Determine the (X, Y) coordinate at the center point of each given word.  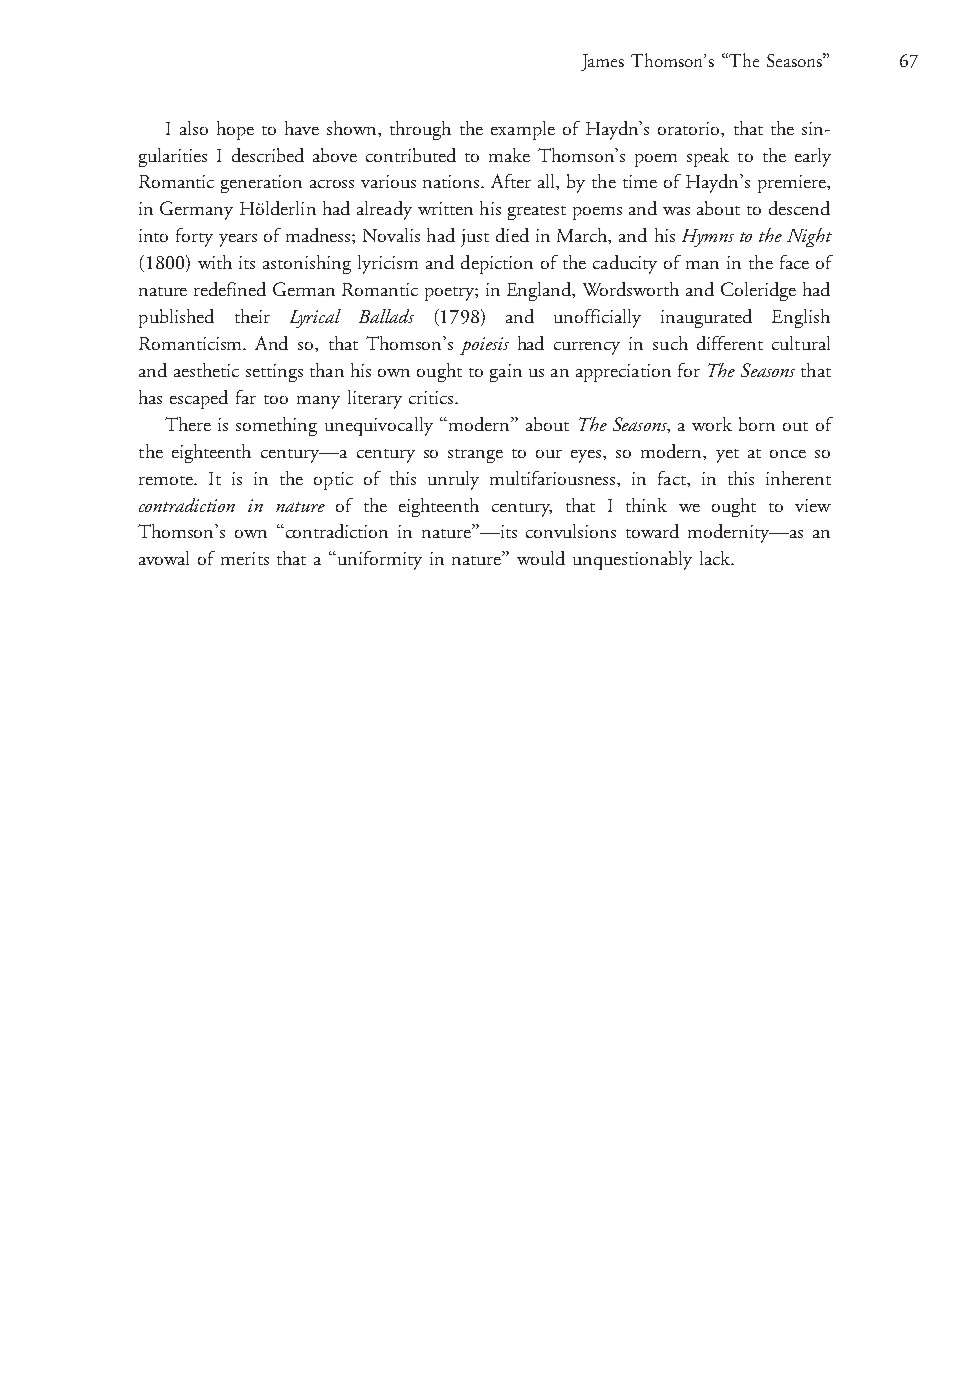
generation (261, 184)
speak (708, 157)
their (252, 316)
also (194, 128)
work (712, 424)
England (540, 291)
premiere (793, 184)
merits (245, 558)
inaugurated (706, 318)
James (602, 62)
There (188, 424)
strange (475, 456)
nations (452, 181)
